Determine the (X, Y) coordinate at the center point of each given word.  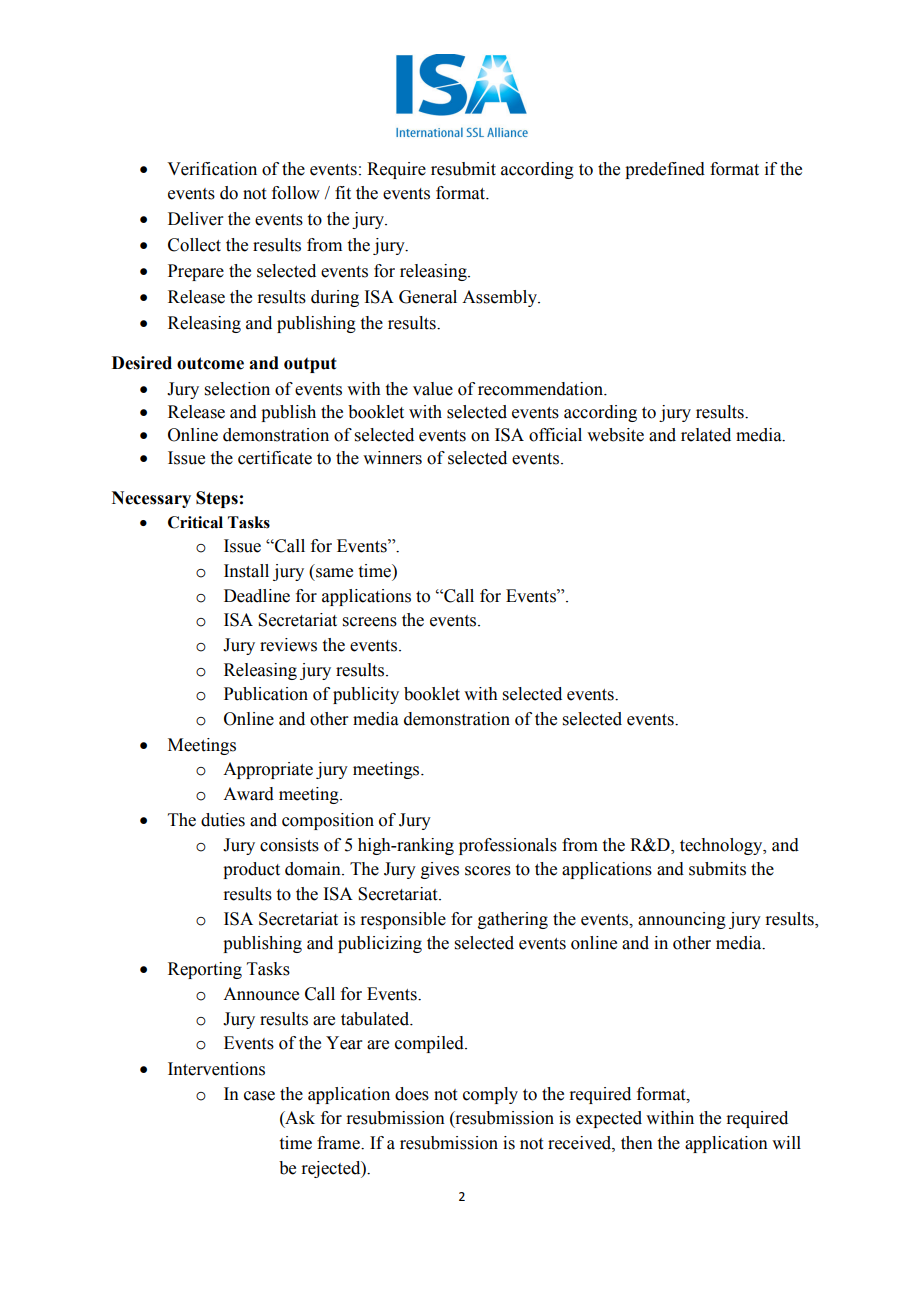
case (259, 1096)
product (251, 870)
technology (722, 846)
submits (717, 869)
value (433, 389)
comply (490, 1095)
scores (488, 871)
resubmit (463, 169)
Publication (266, 694)
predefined (665, 170)
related (706, 435)
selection (237, 389)
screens (370, 622)
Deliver (196, 219)
